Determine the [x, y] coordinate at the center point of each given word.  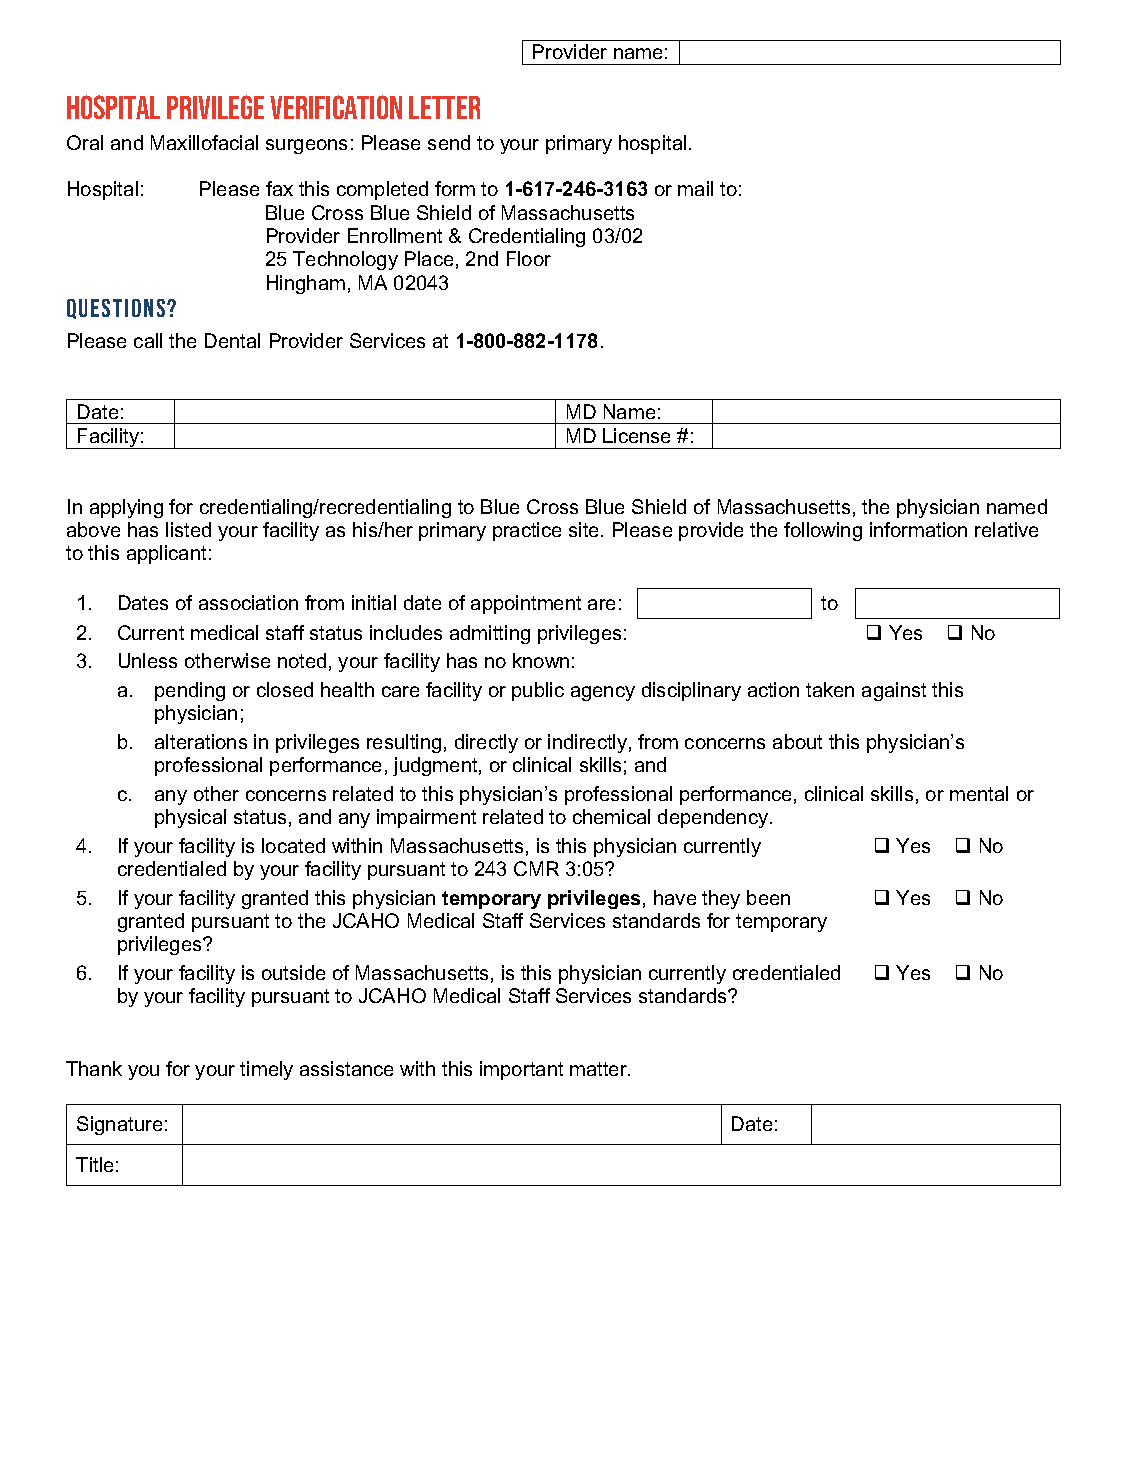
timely [266, 1070]
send [449, 142]
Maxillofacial [204, 142]
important [521, 1070]
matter [600, 1069]
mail [695, 188]
